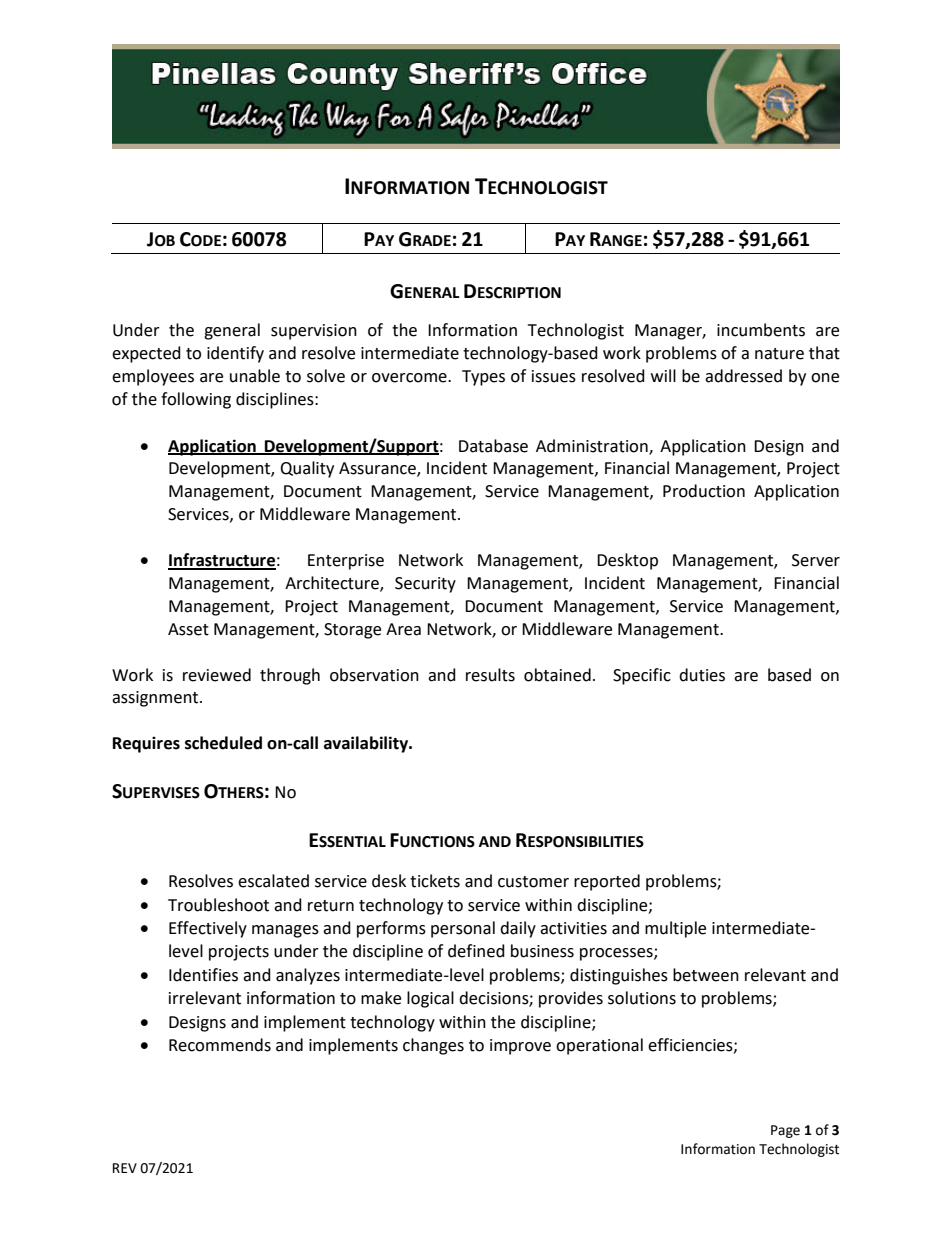  Describe the element at coordinates (220, 1045) in the image. I see `Recommends` at that location.
